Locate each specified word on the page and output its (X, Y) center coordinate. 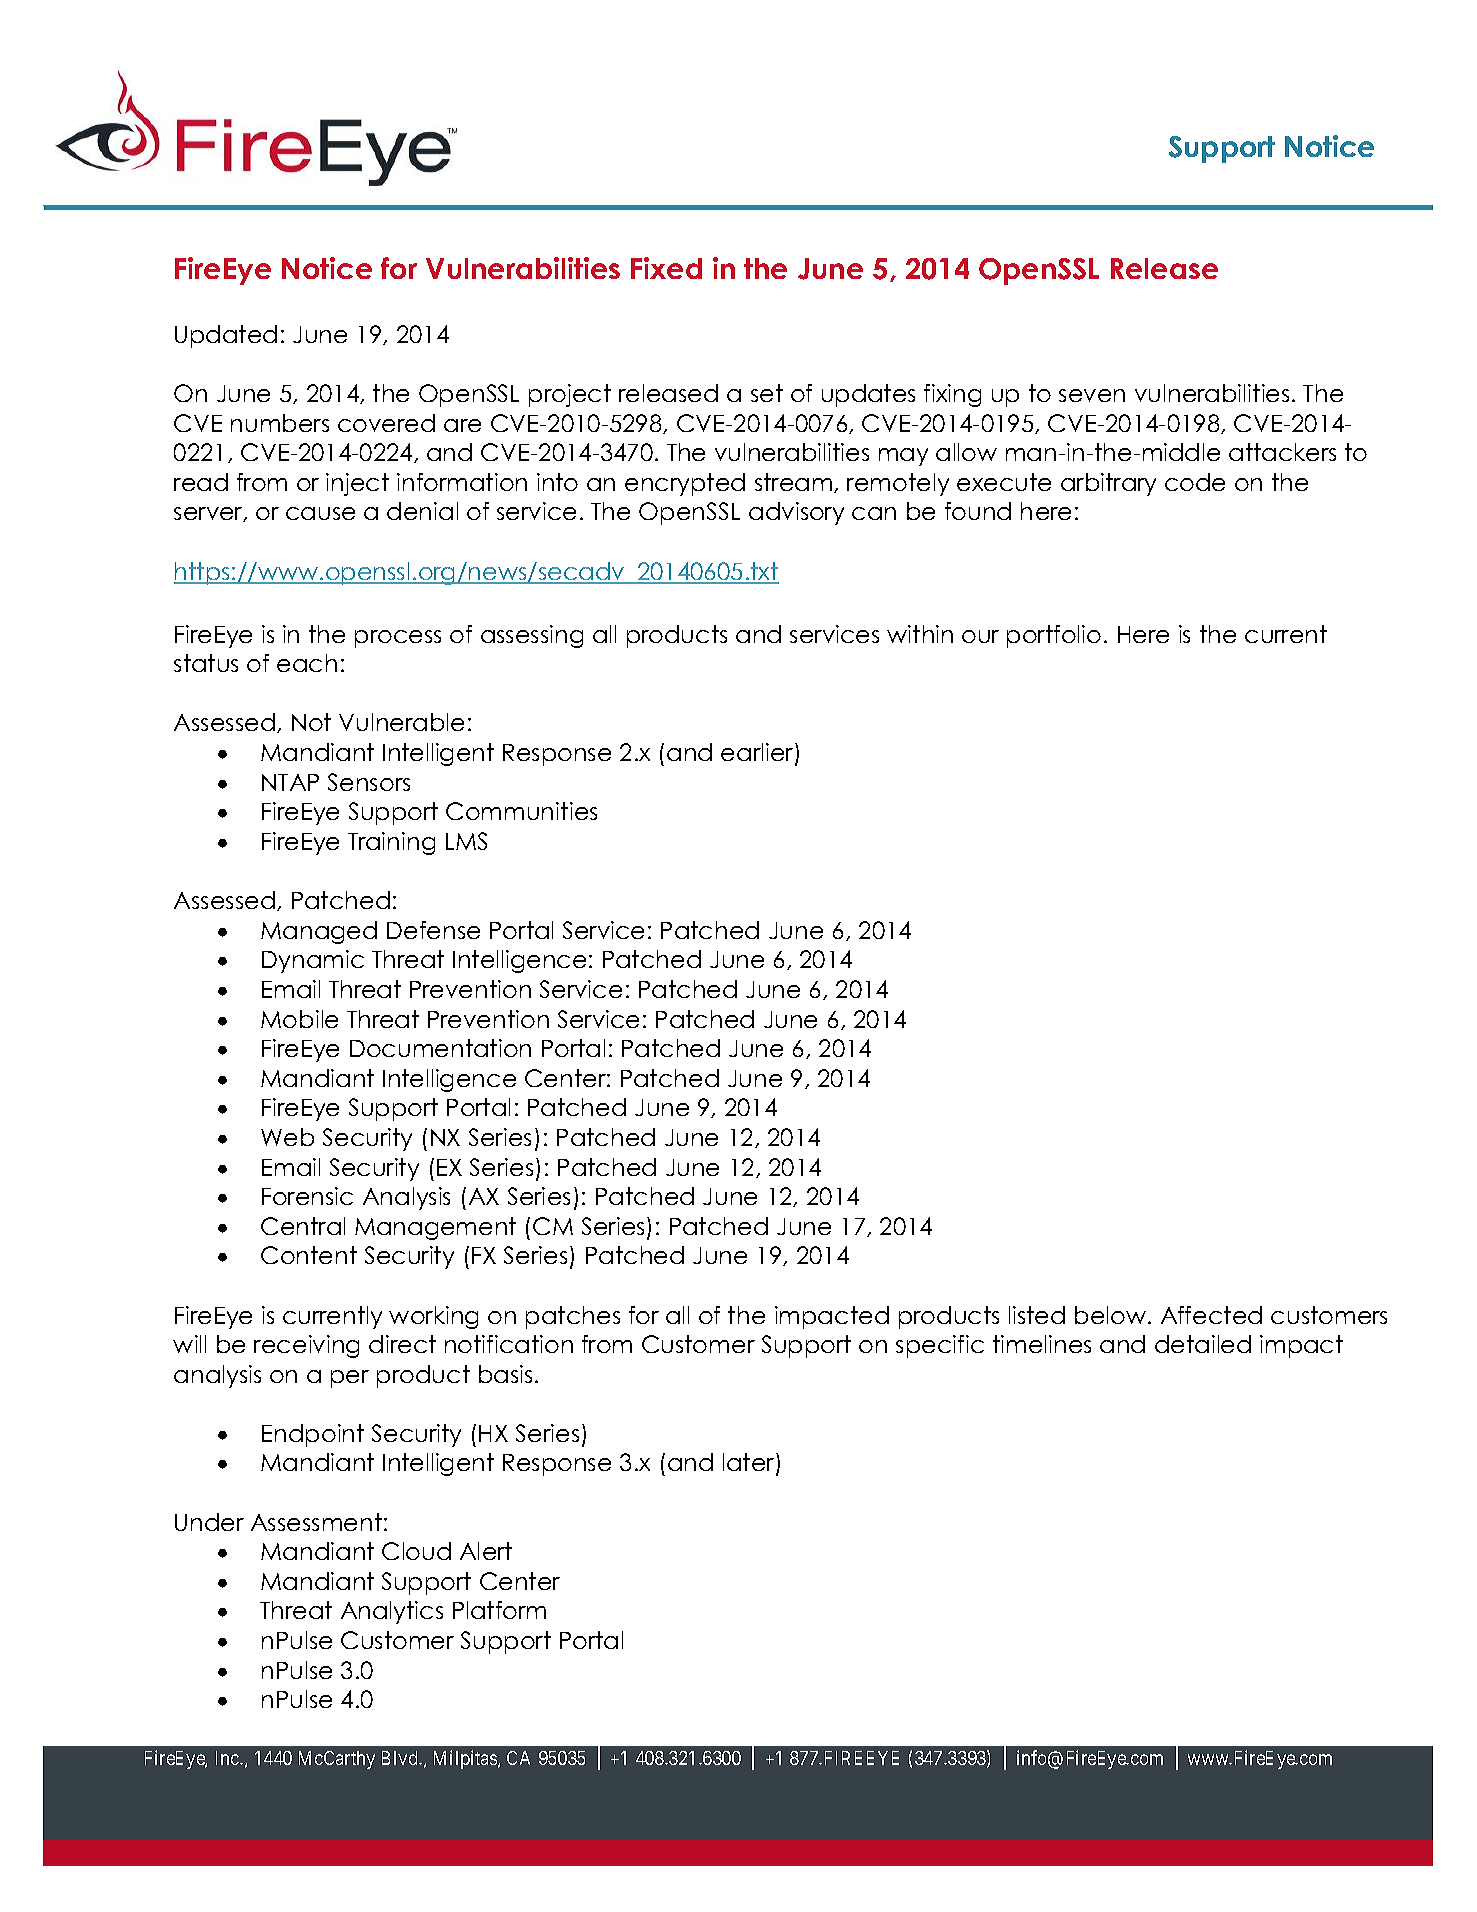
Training (391, 843)
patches (573, 1317)
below (1112, 1315)
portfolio (1054, 636)
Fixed (666, 268)
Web (287, 1137)
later (750, 1464)
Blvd (401, 1758)
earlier (758, 753)
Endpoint (313, 1435)
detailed (1203, 1344)
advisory (796, 513)
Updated (226, 336)
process (398, 639)
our (980, 636)
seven (1092, 395)
